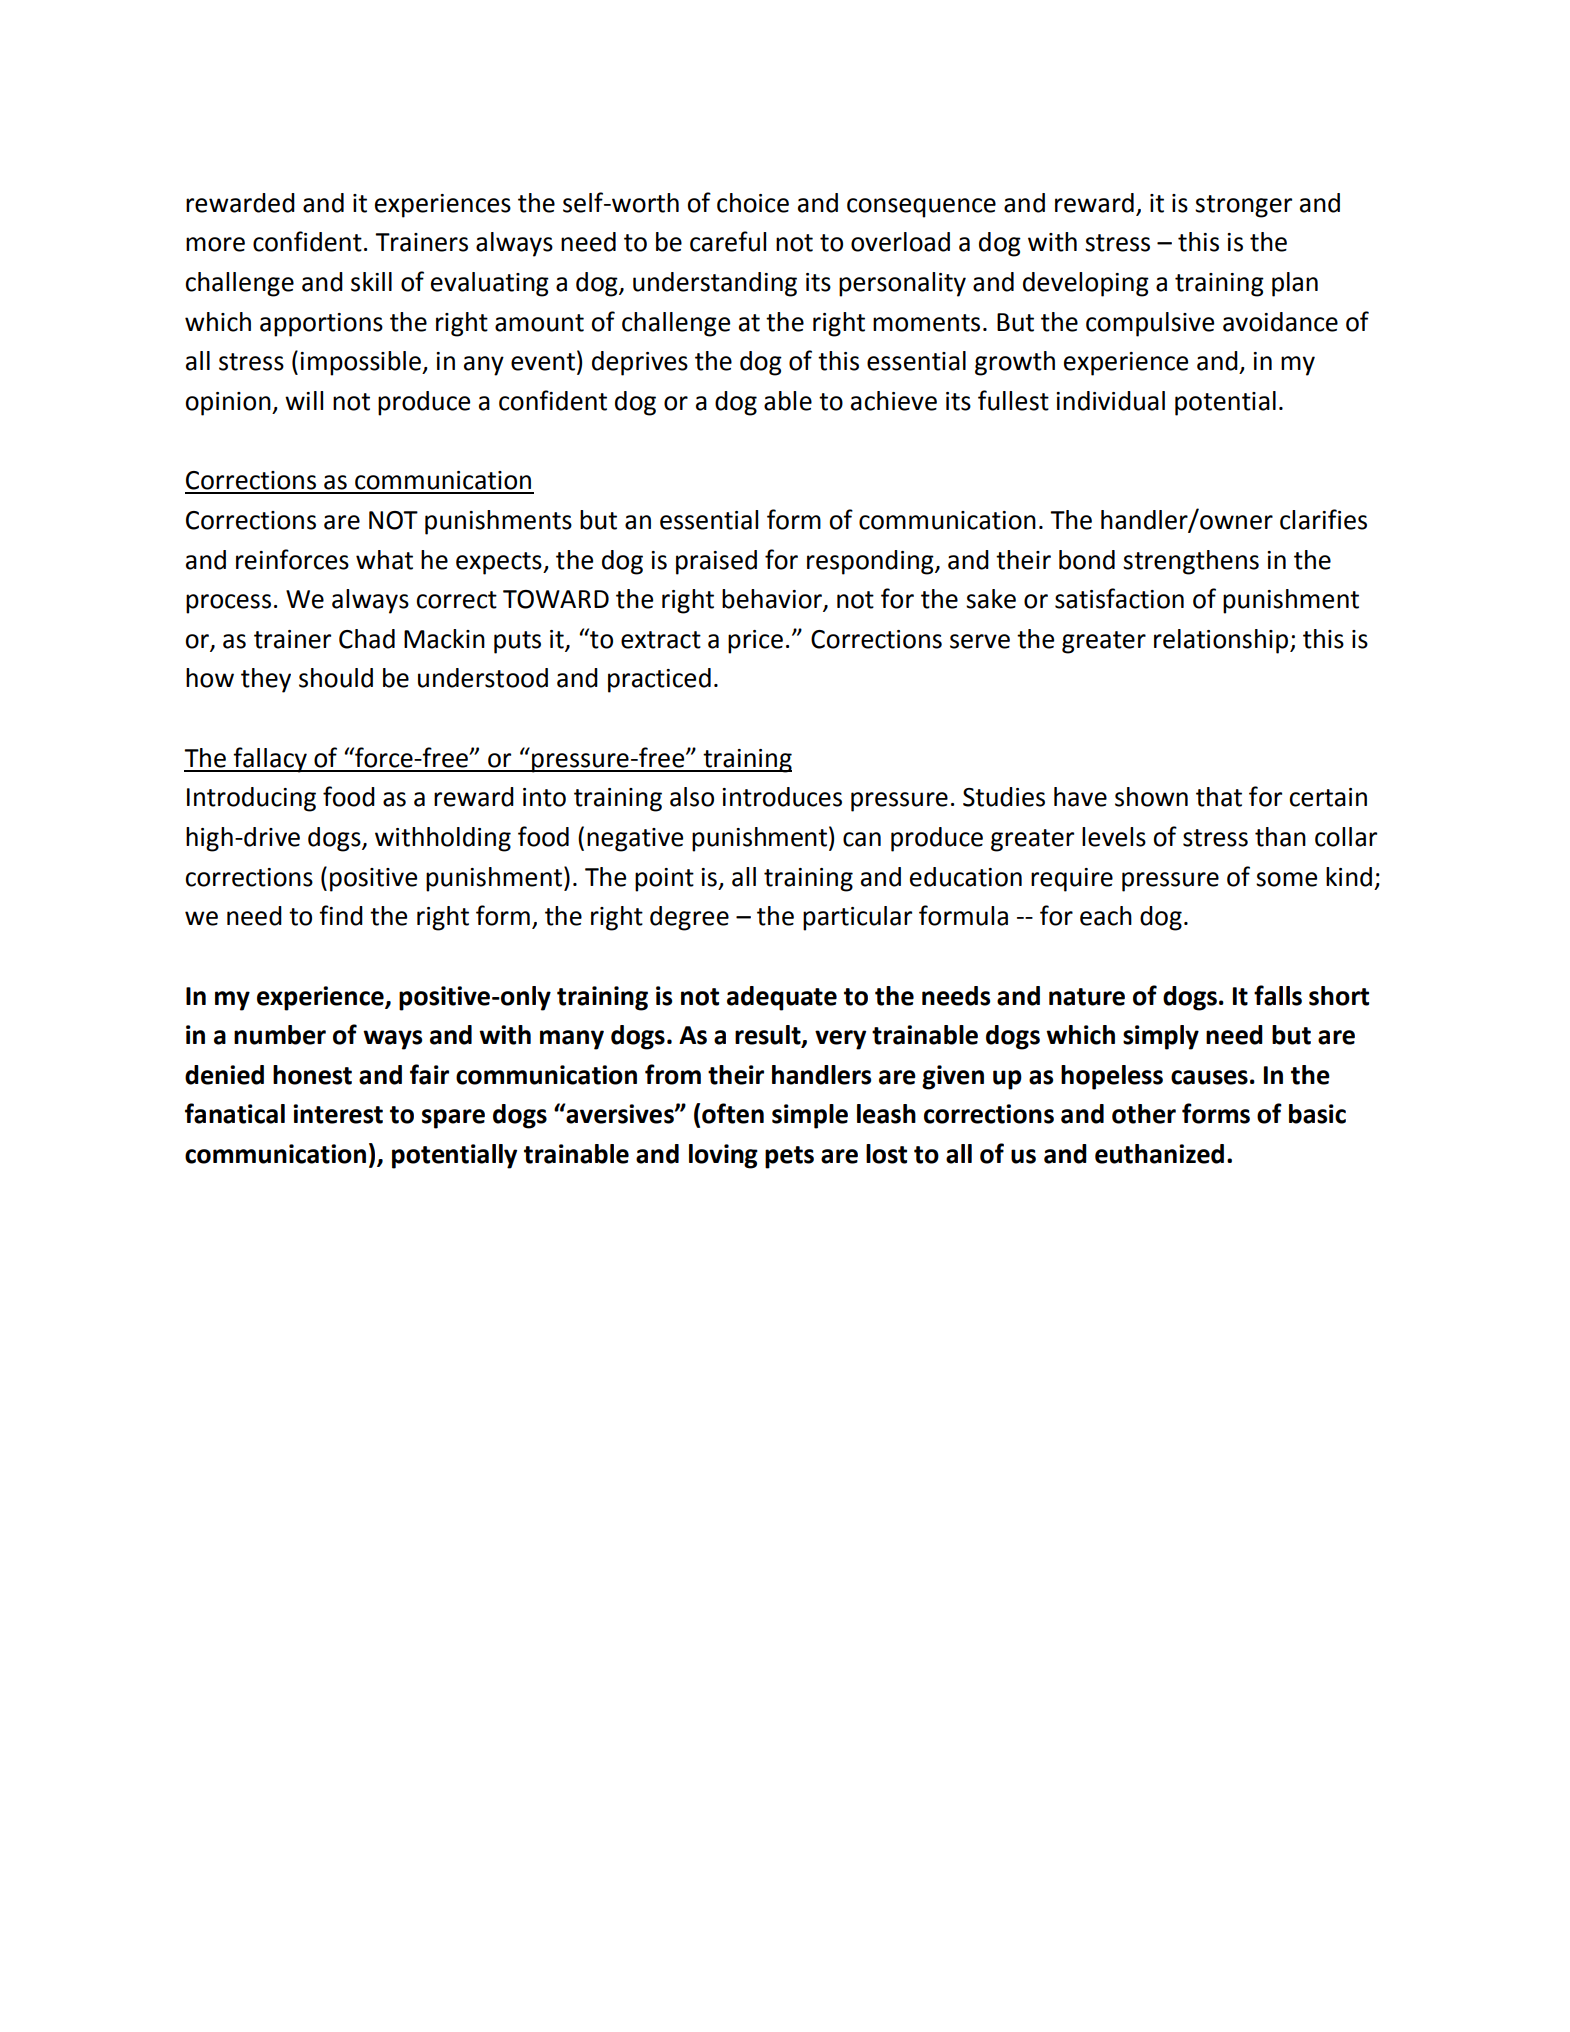  Describe the element at coordinates (728, 241) in the screenshot. I see `careful` at that location.
